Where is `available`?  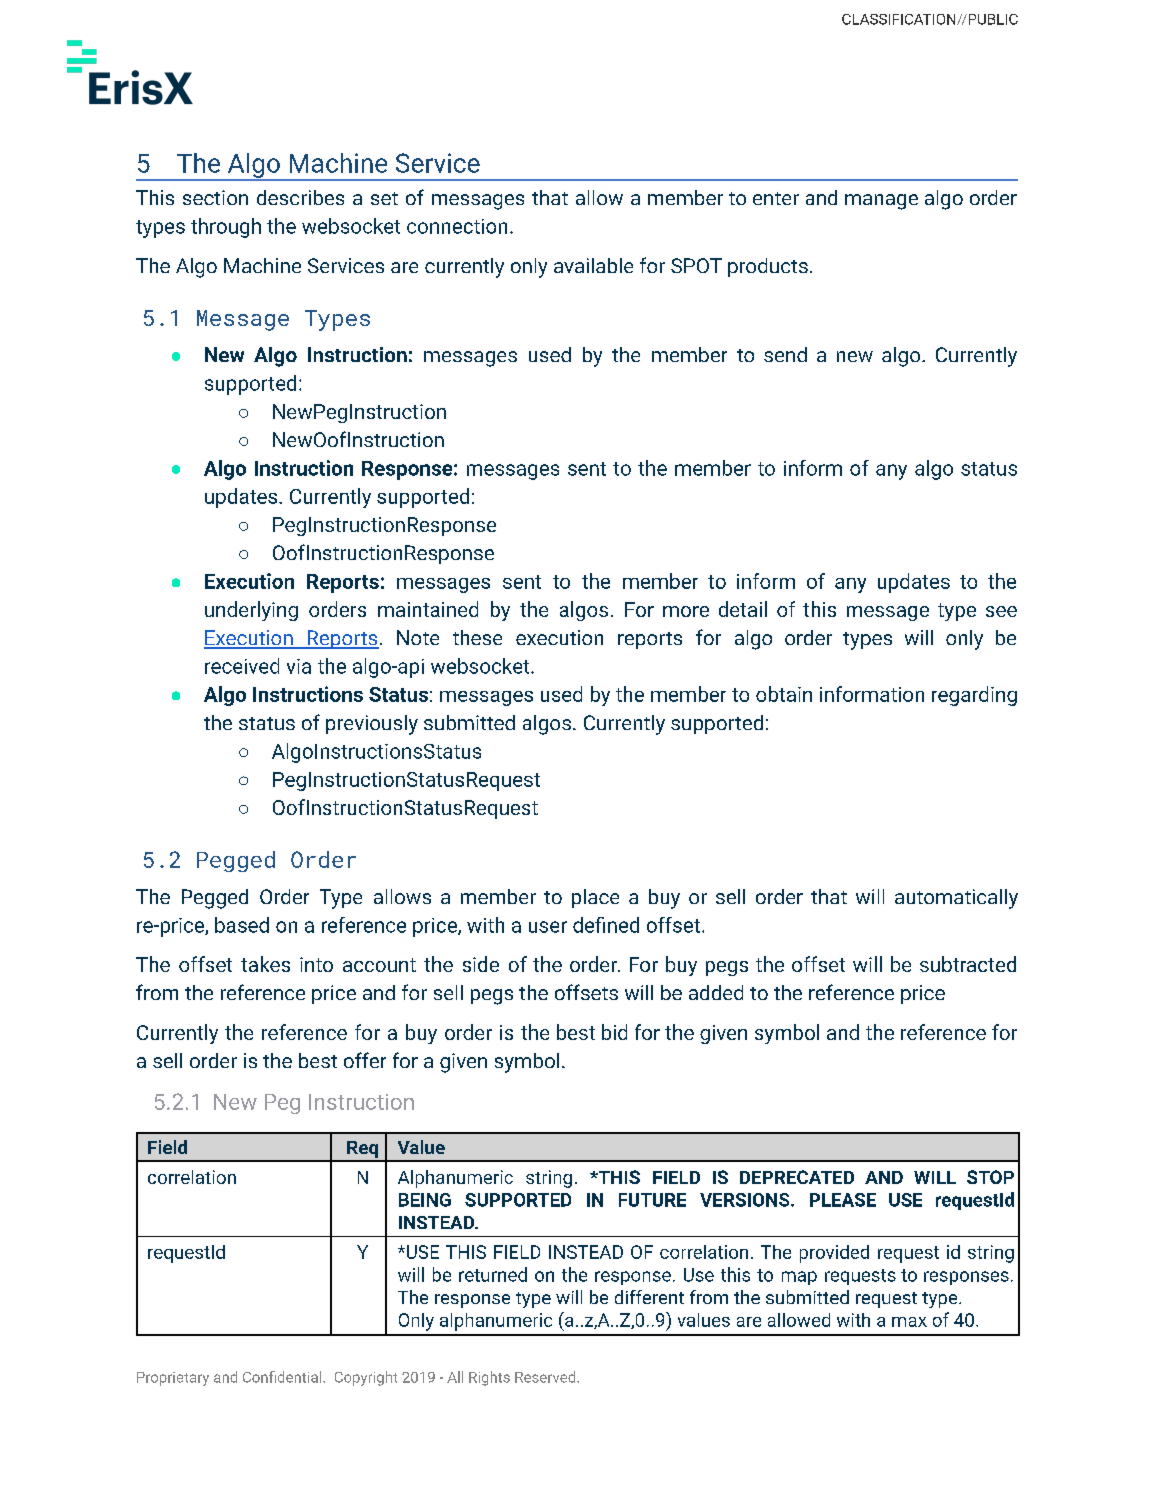
available is located at coordinates (593, 265).
